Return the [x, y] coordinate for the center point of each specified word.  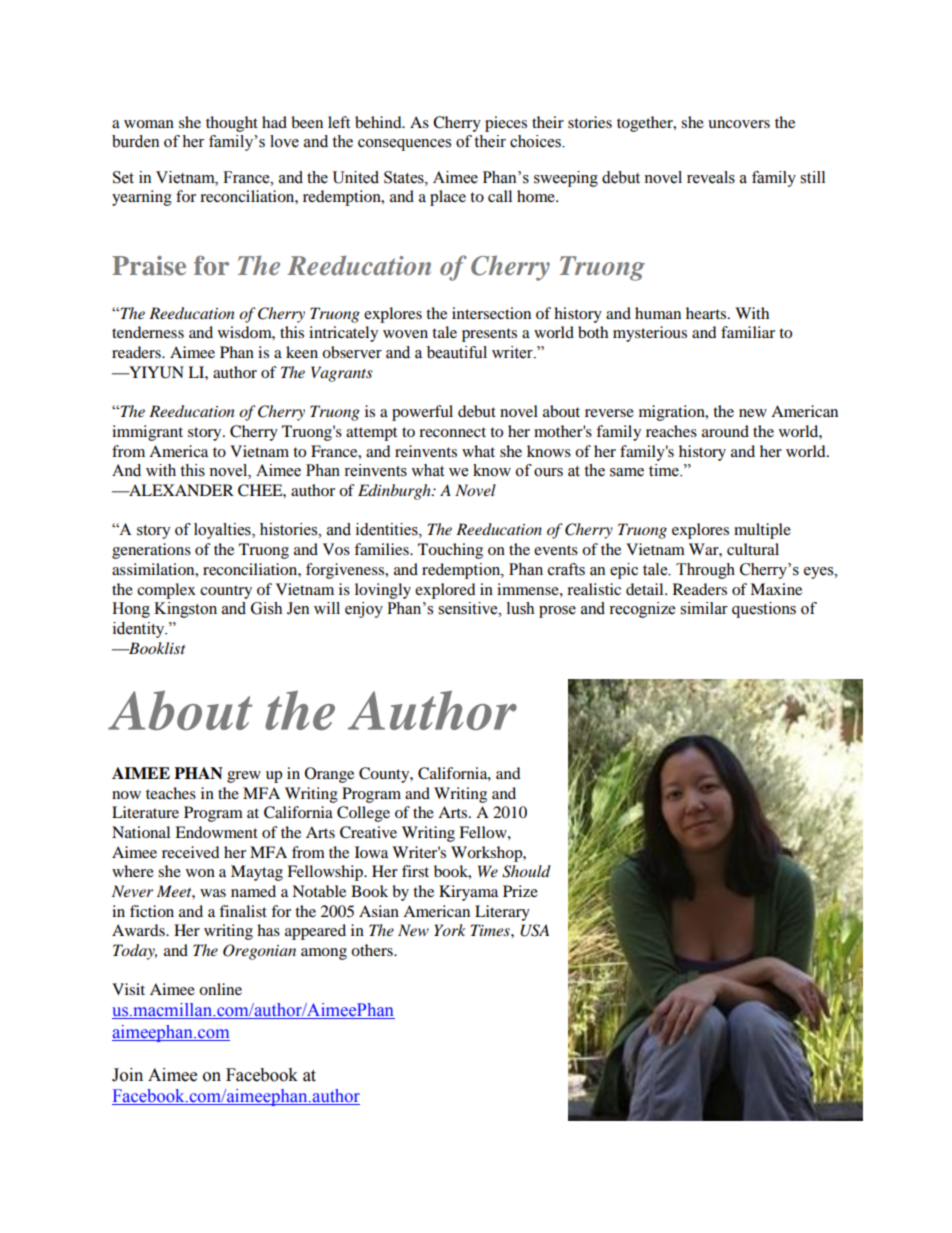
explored [445, 591]
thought [232, 124]
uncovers [739, 124]
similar [704, 608]
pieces [506, 124]
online [220, 989]
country [226, 592]
